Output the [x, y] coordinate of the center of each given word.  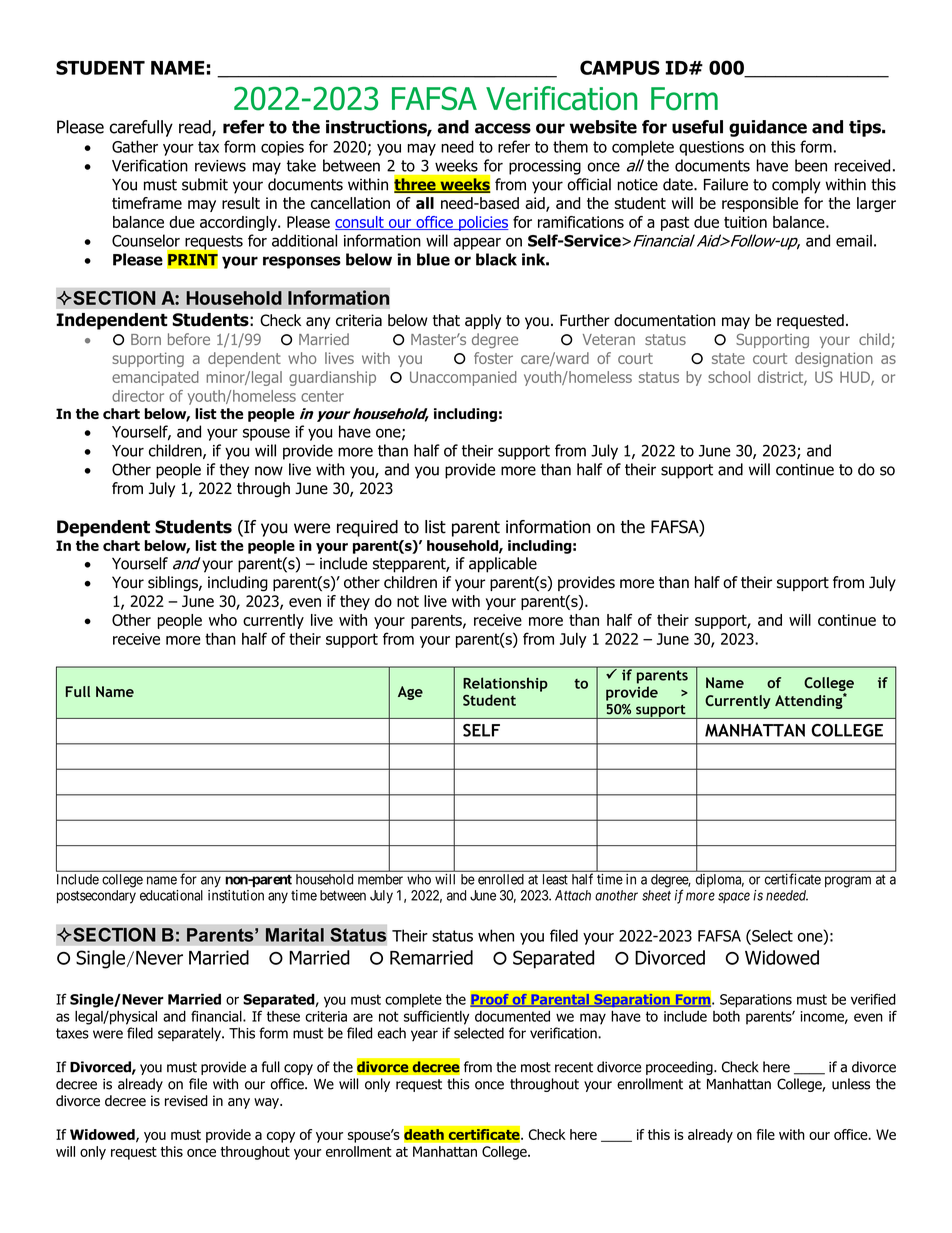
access [503, 128]
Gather [135, 146]
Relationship [505, 684]
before [189, 339]
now [269, 471]
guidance [768, 128]
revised [186, 1100]
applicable [503, 565]
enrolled [501, 879]
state [728, 358]
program [848, 882]
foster [493, 358]
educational [171, 895]
